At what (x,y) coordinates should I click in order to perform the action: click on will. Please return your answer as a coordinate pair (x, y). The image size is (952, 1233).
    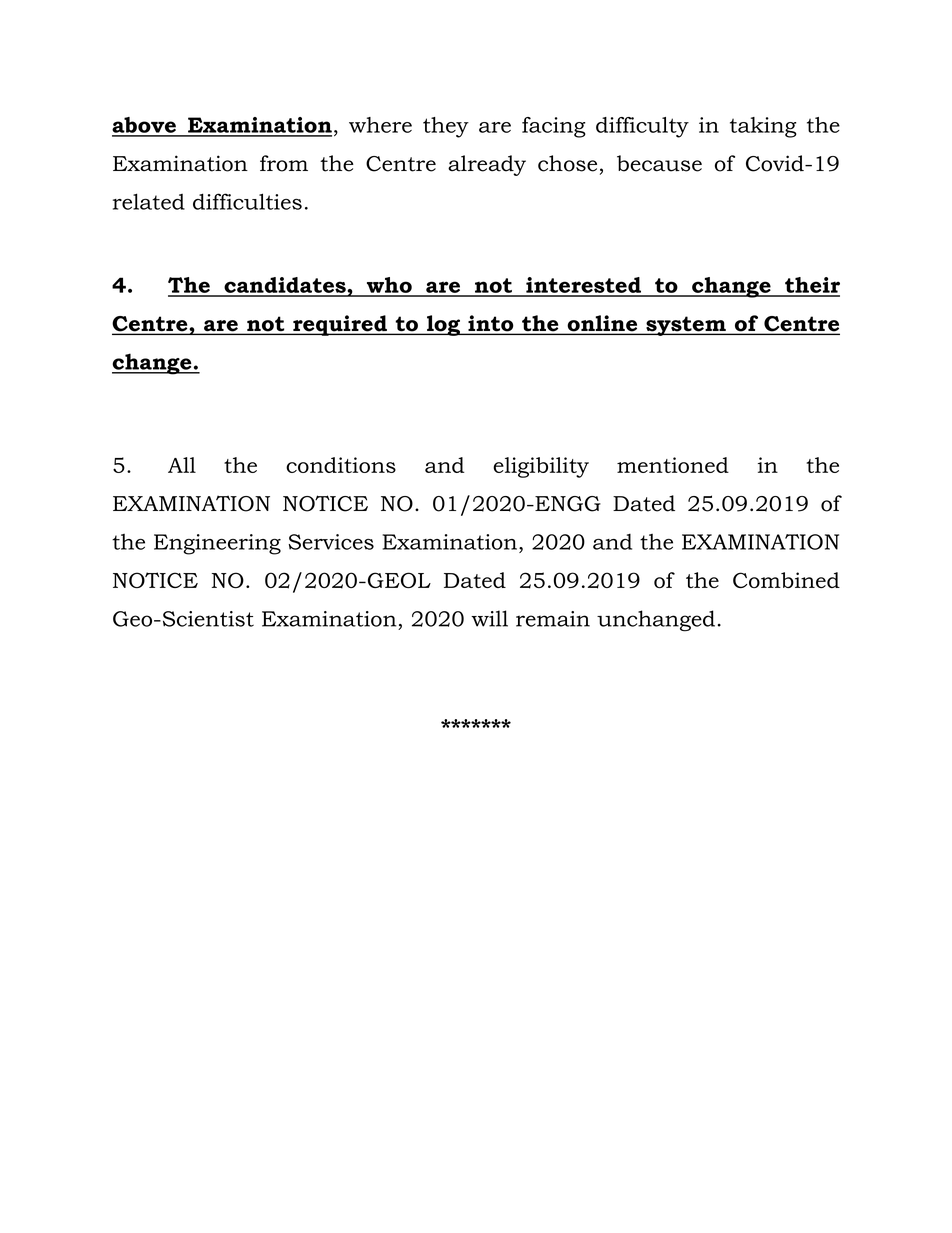
    Looking at the image, I should click on (489, 618).
